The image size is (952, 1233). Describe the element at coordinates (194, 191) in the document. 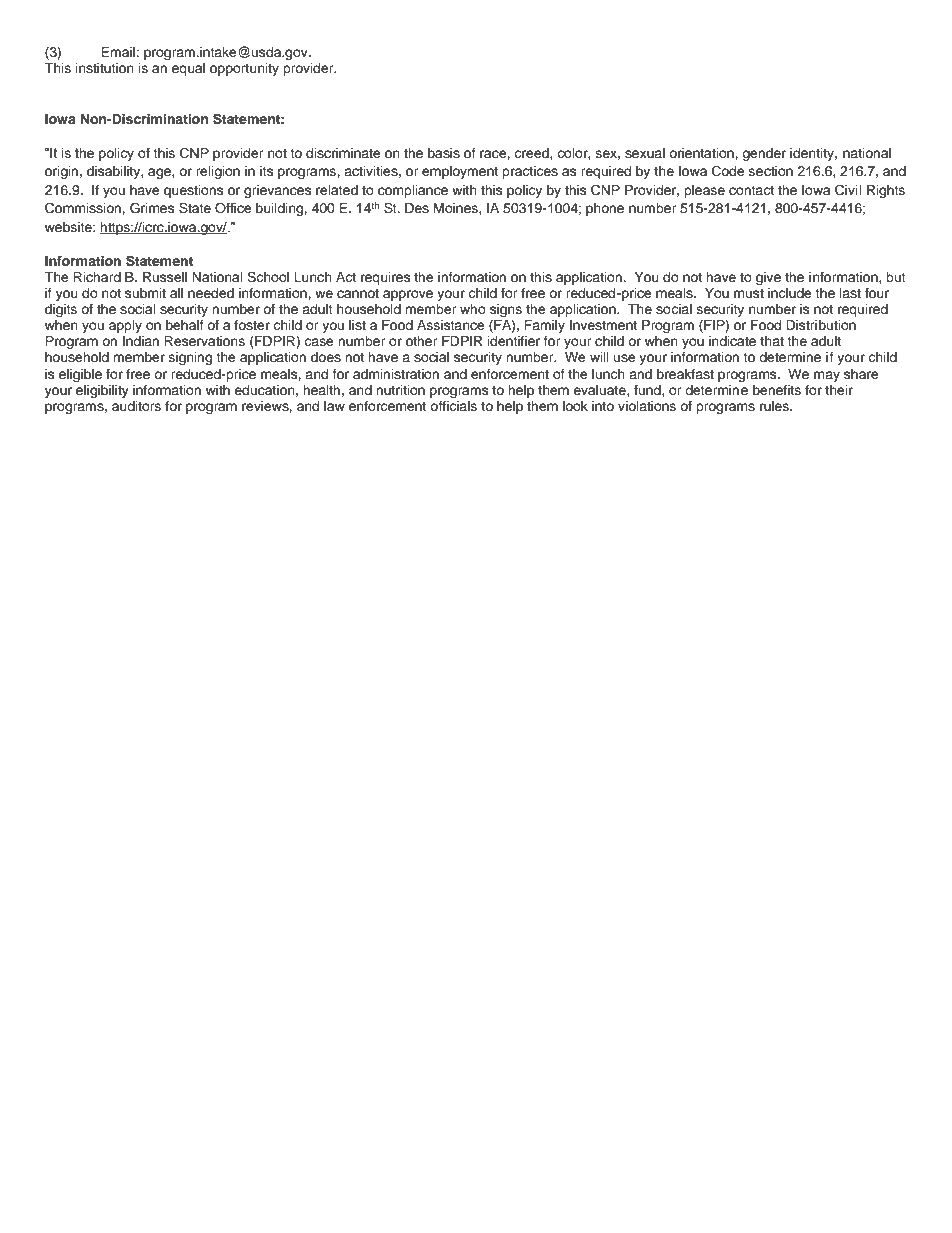

I see `questions` at that location.
